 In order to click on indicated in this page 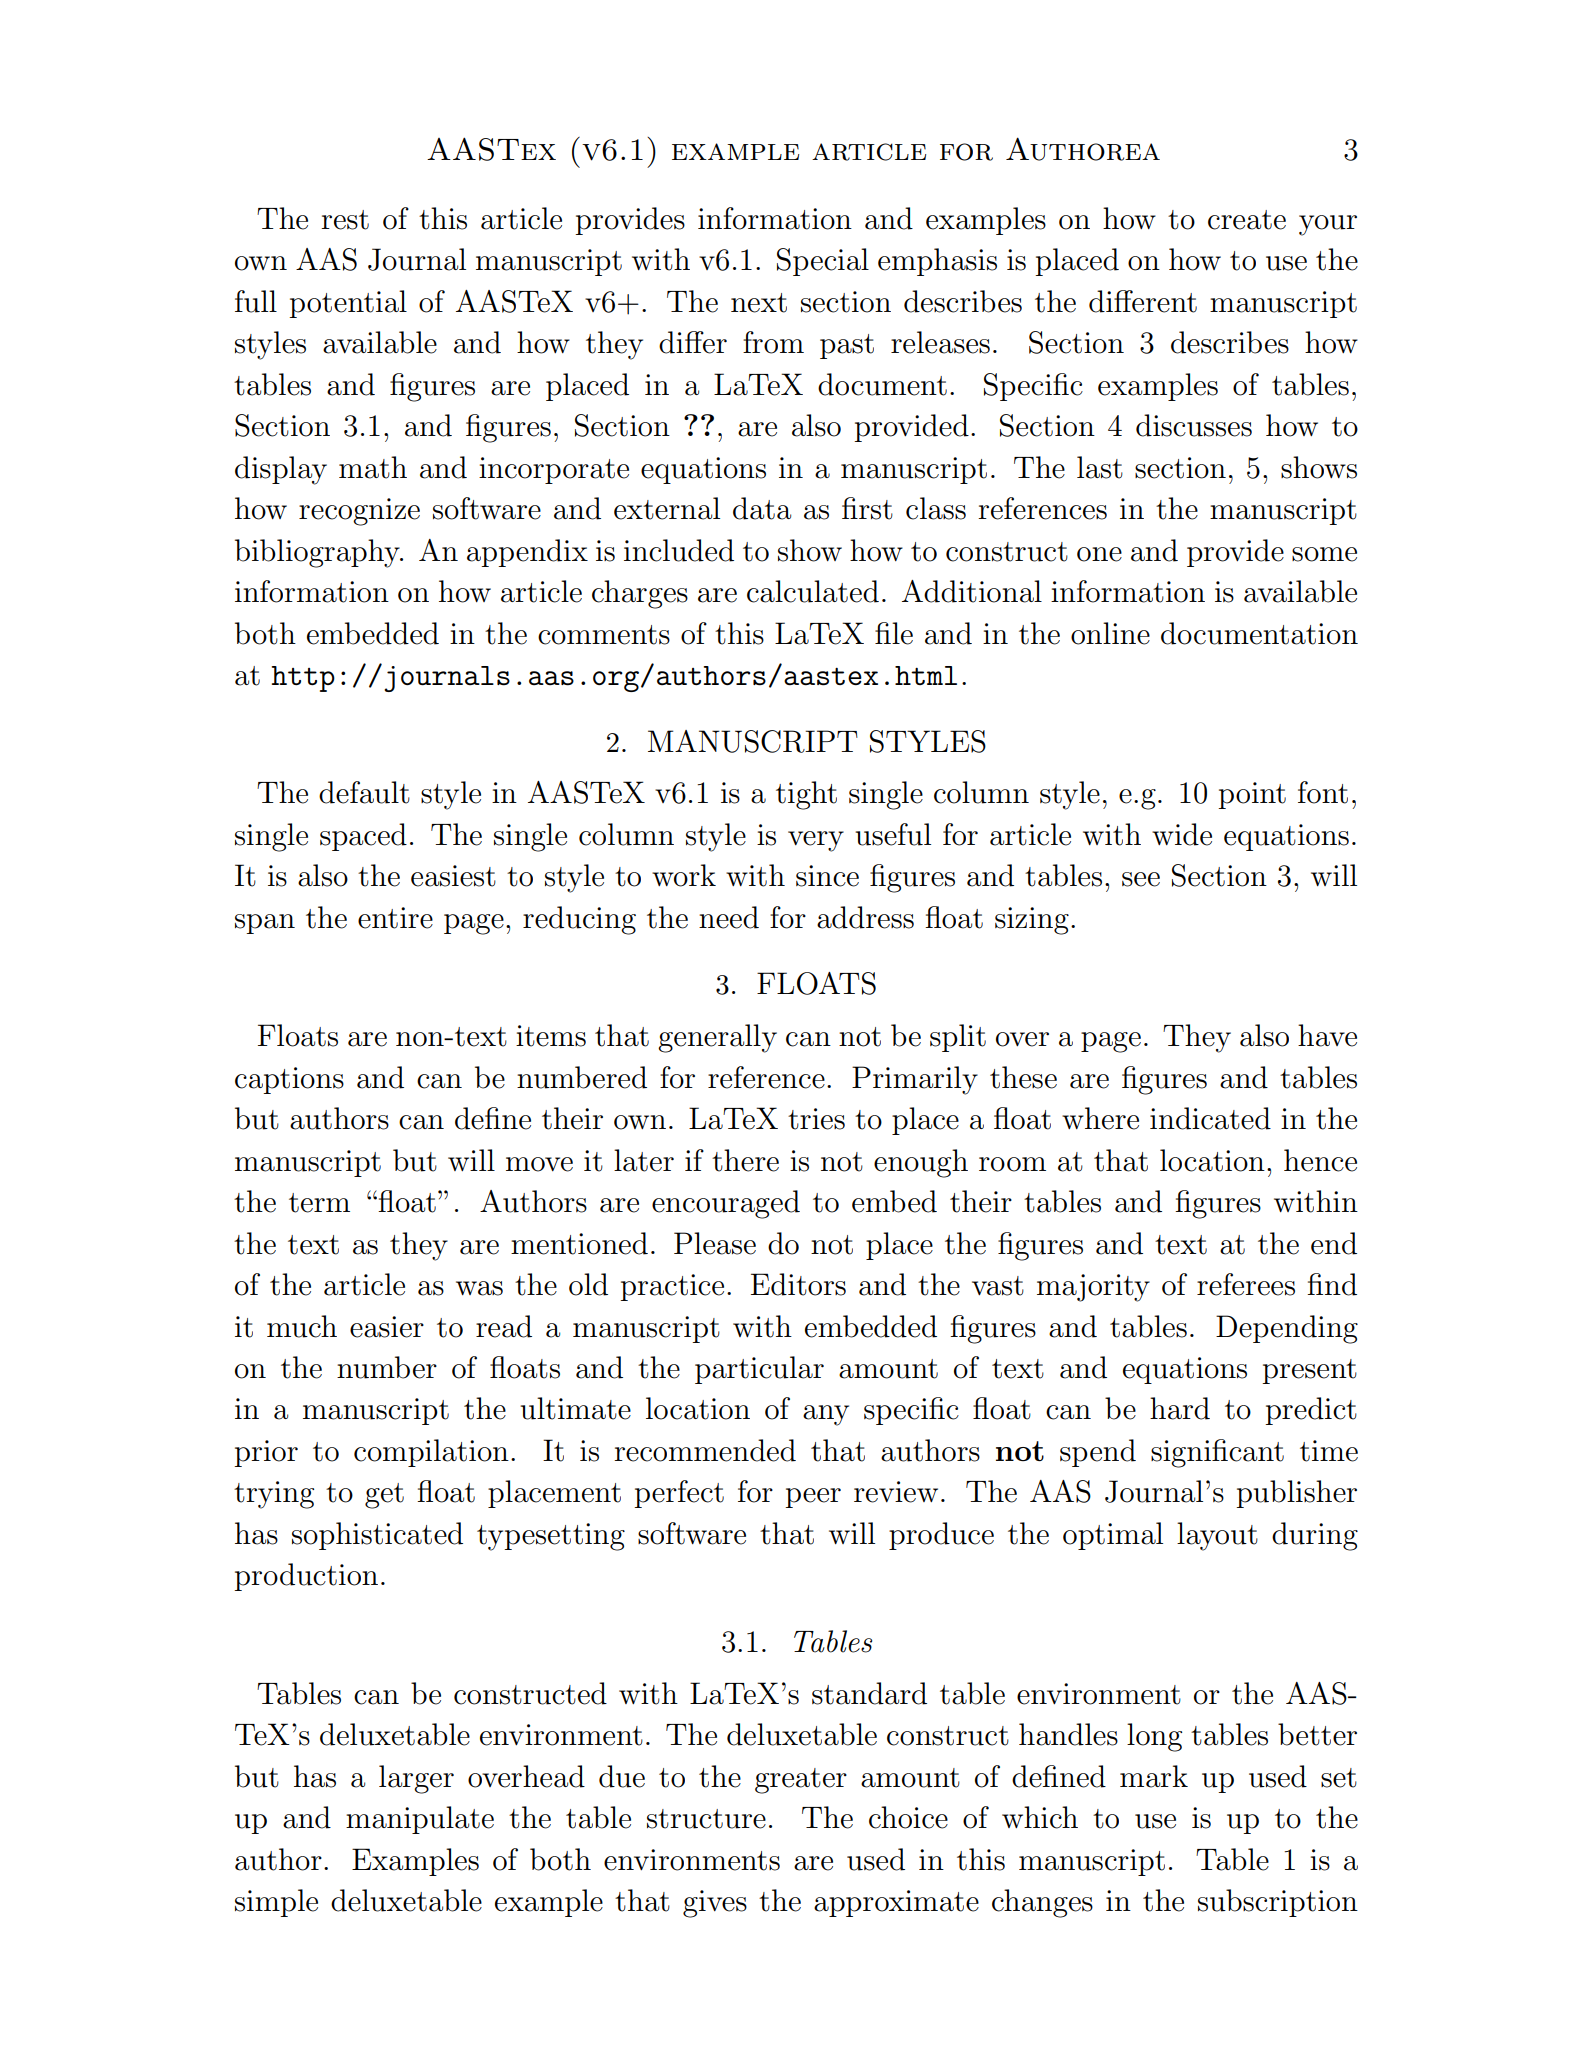, I will do `click(1210, 1118)`.
